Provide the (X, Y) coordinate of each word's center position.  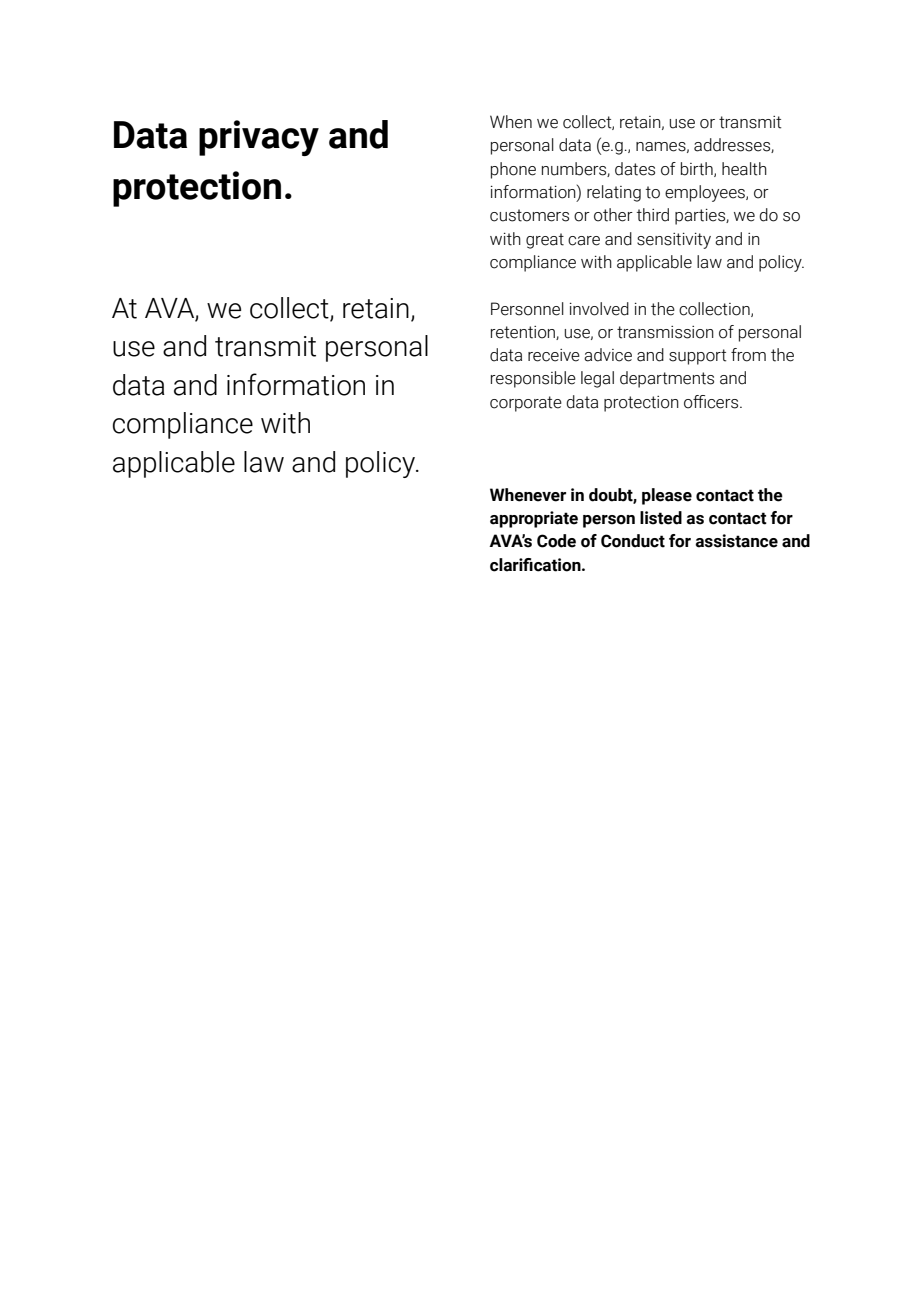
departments (667, 379)
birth (698, 169)
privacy (259, 138)
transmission (665, 332)
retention (524, 333)
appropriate (534, 519)
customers (529, 215)
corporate (526, 404)
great (545, 241)
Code (556, 541)
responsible (533, 379)
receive (554, 355)
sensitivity (674, 241)
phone (513, 170)
